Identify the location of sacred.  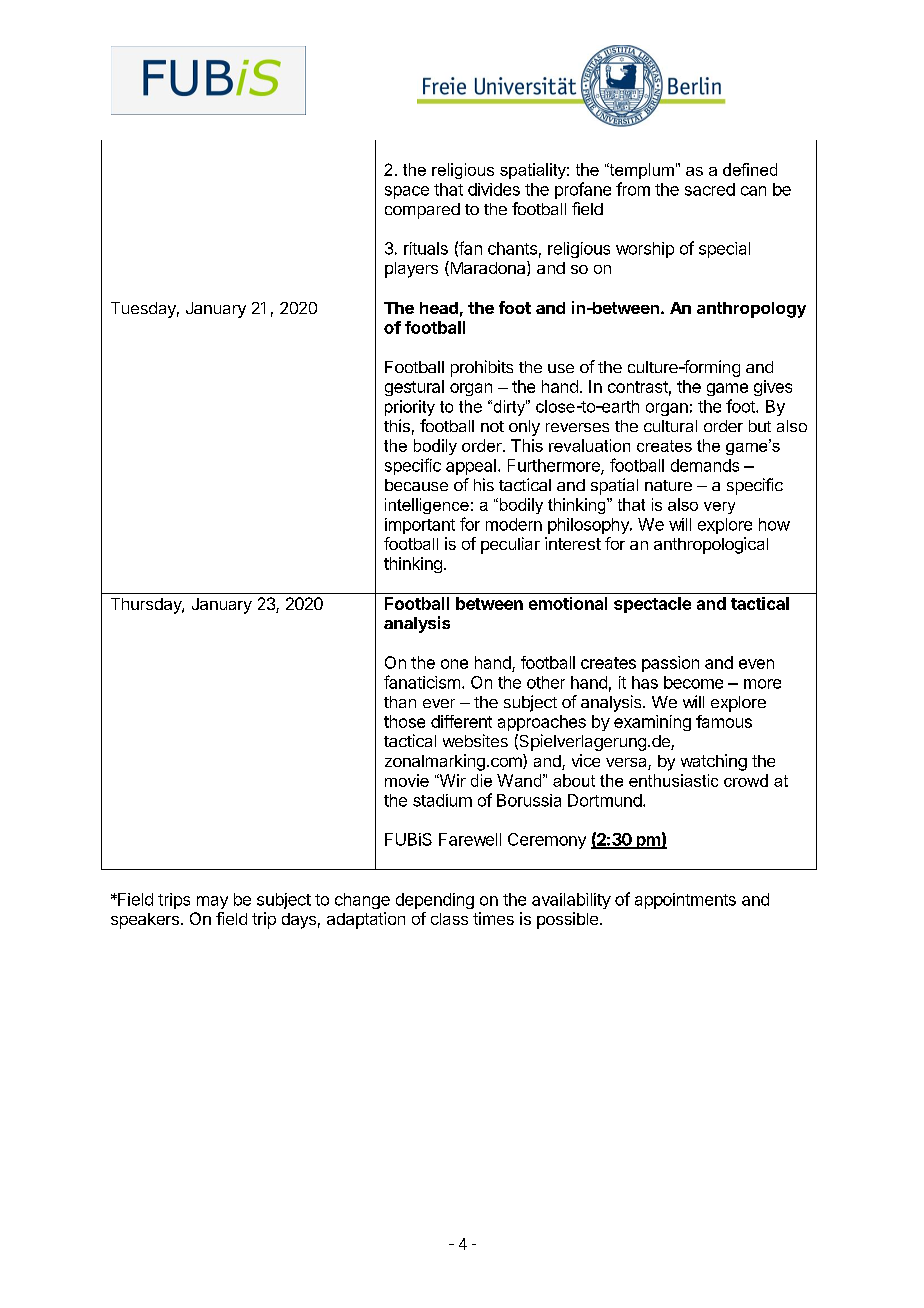
(710, 189).
